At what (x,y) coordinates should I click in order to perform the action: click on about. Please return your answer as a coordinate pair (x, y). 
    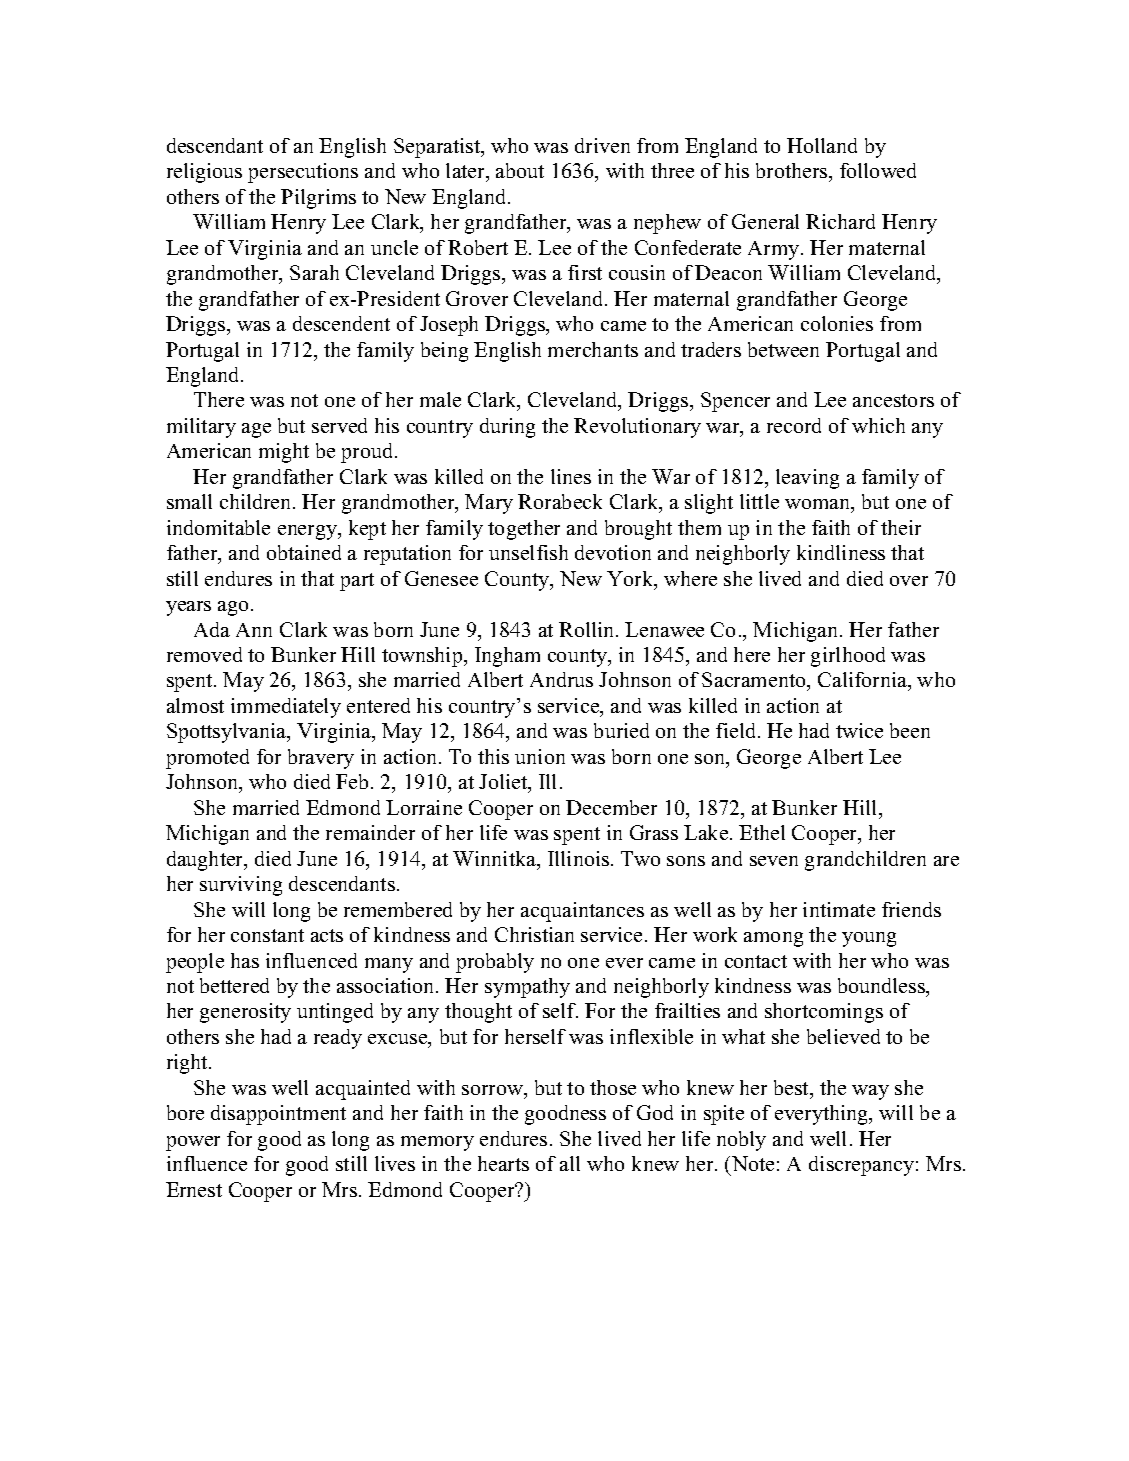
    Looking at the image, I should click on (520, 170).
